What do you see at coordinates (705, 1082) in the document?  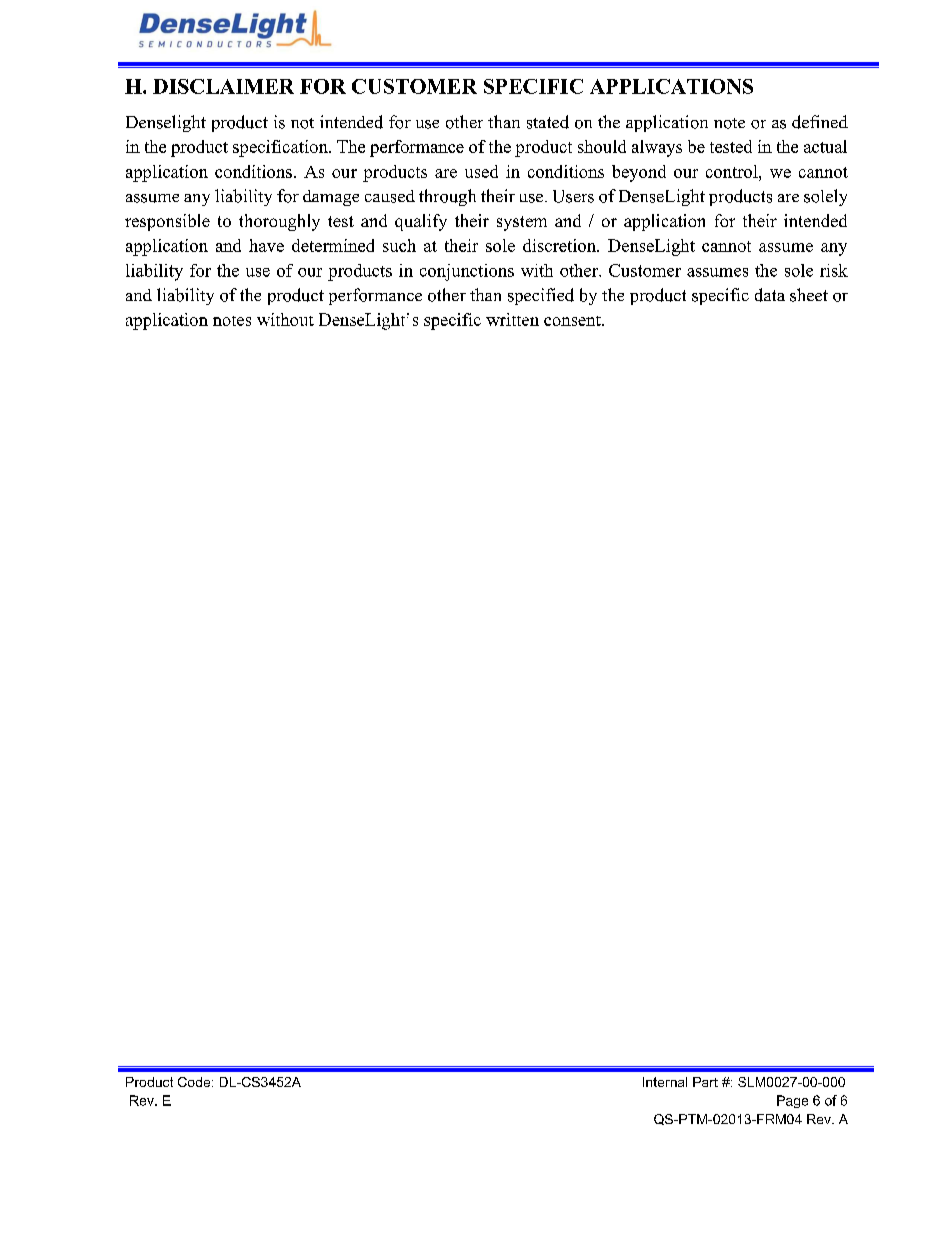 I see `Part` at bounding box center [705, 1082].
